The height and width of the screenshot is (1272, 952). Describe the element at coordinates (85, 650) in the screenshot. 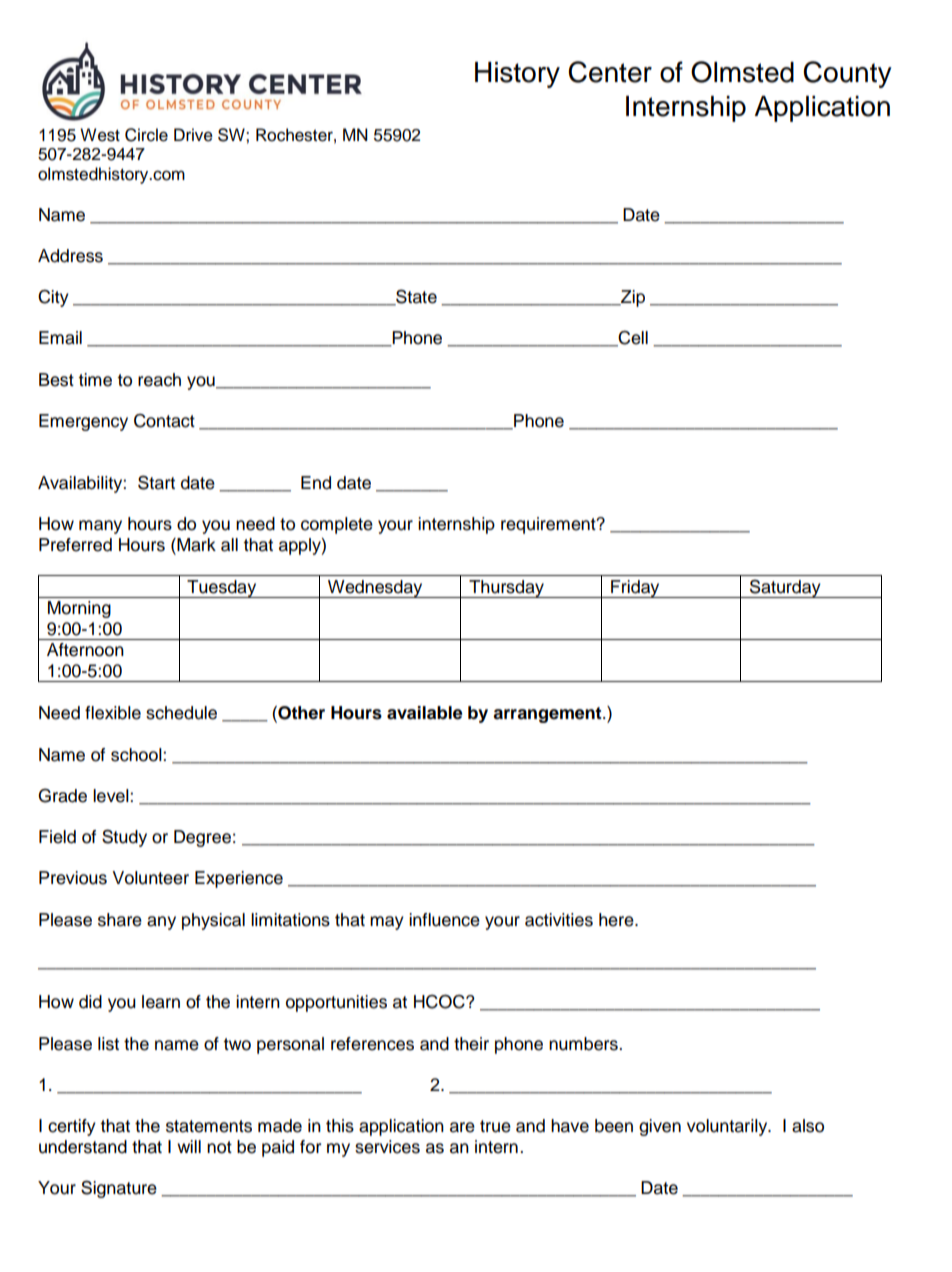

I see `Afternoon` at that location.
